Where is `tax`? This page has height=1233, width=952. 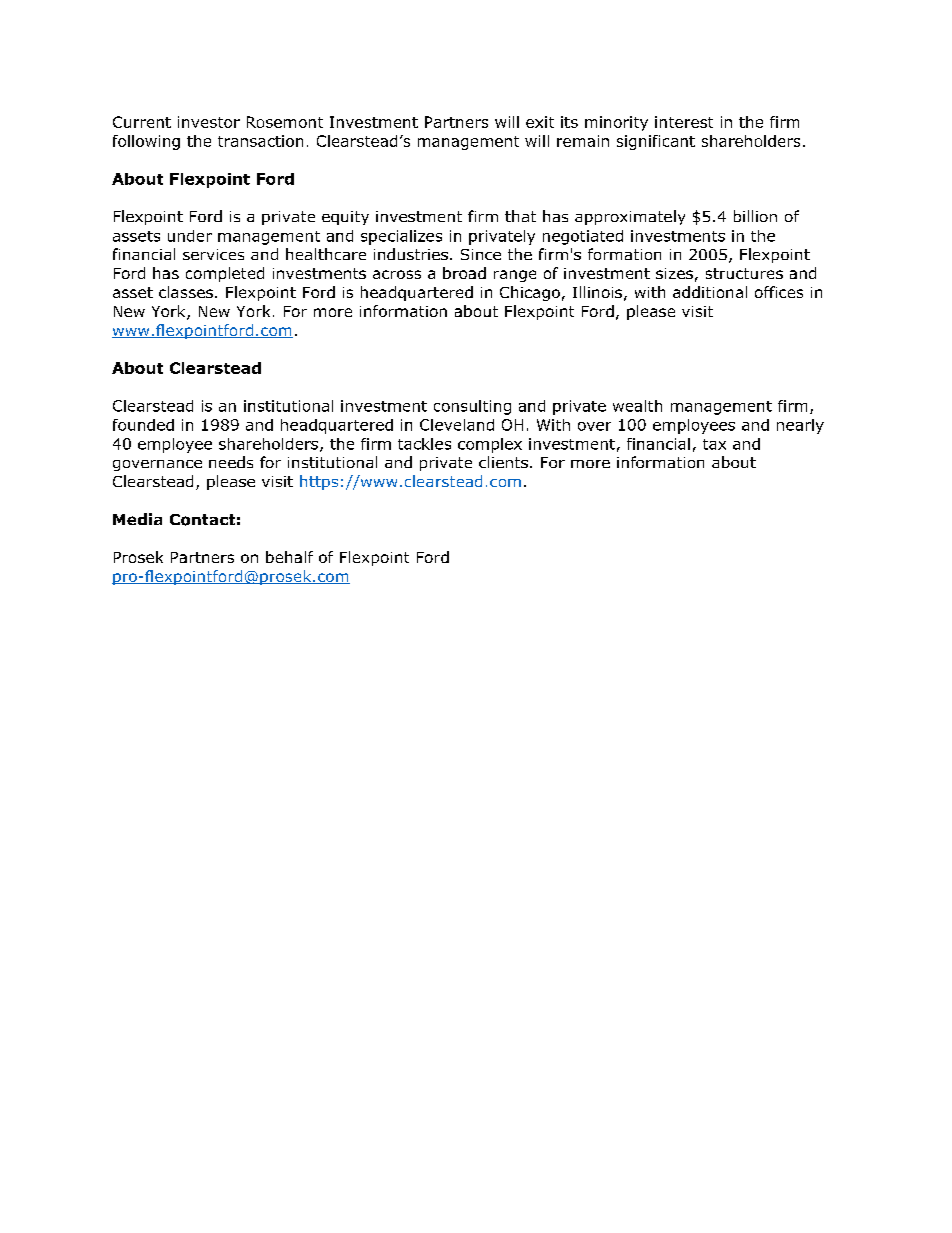
tax is located at coordinates (714, 444).
